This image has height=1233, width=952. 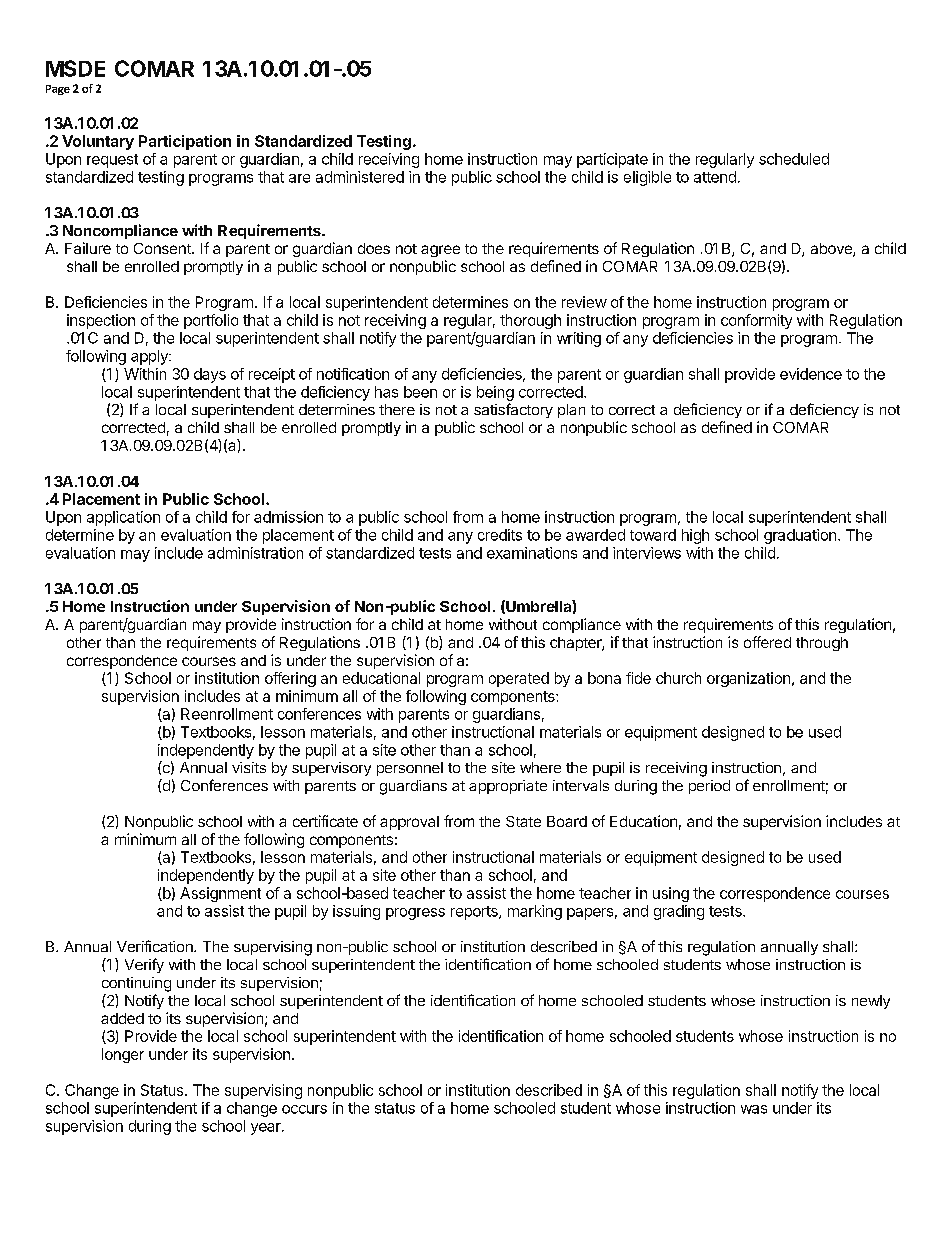 What do you see at coordinates (255, 553) in the image?
I see `administration` at bounding box center [255, 553].
